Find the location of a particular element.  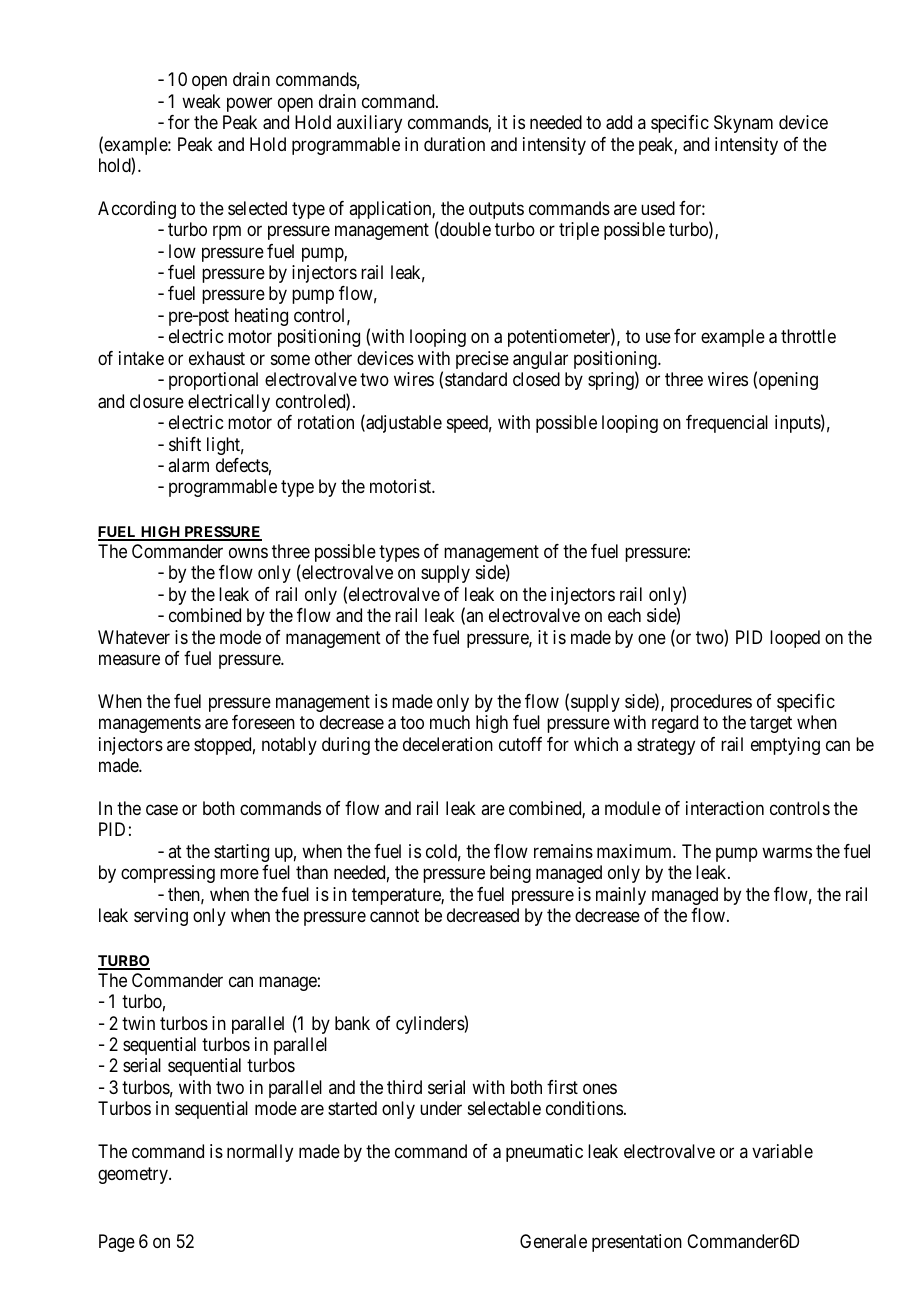

each is located at coordinates (624, 615).
